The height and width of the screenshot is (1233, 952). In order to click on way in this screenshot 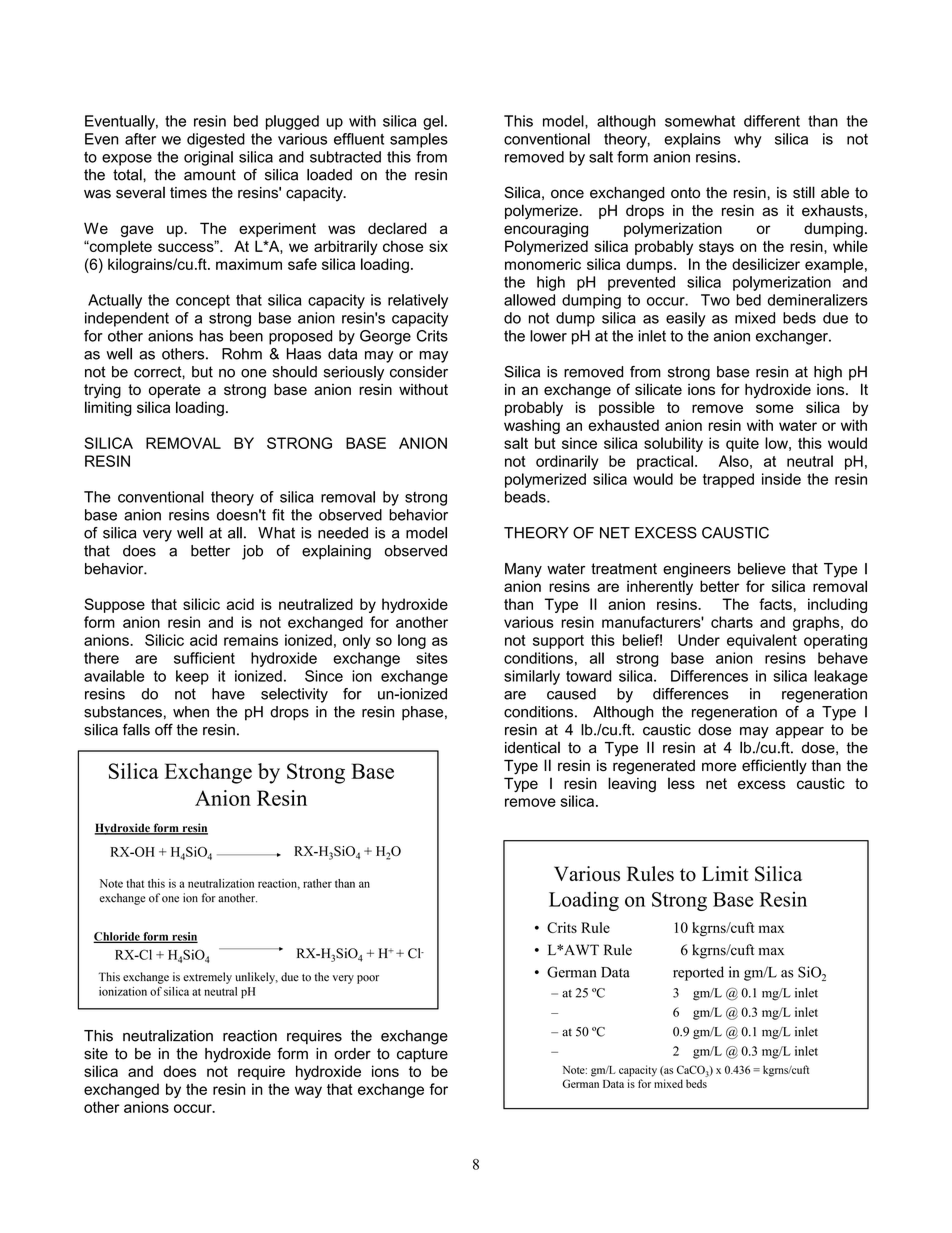, I will do `click(308, 1092)`.
